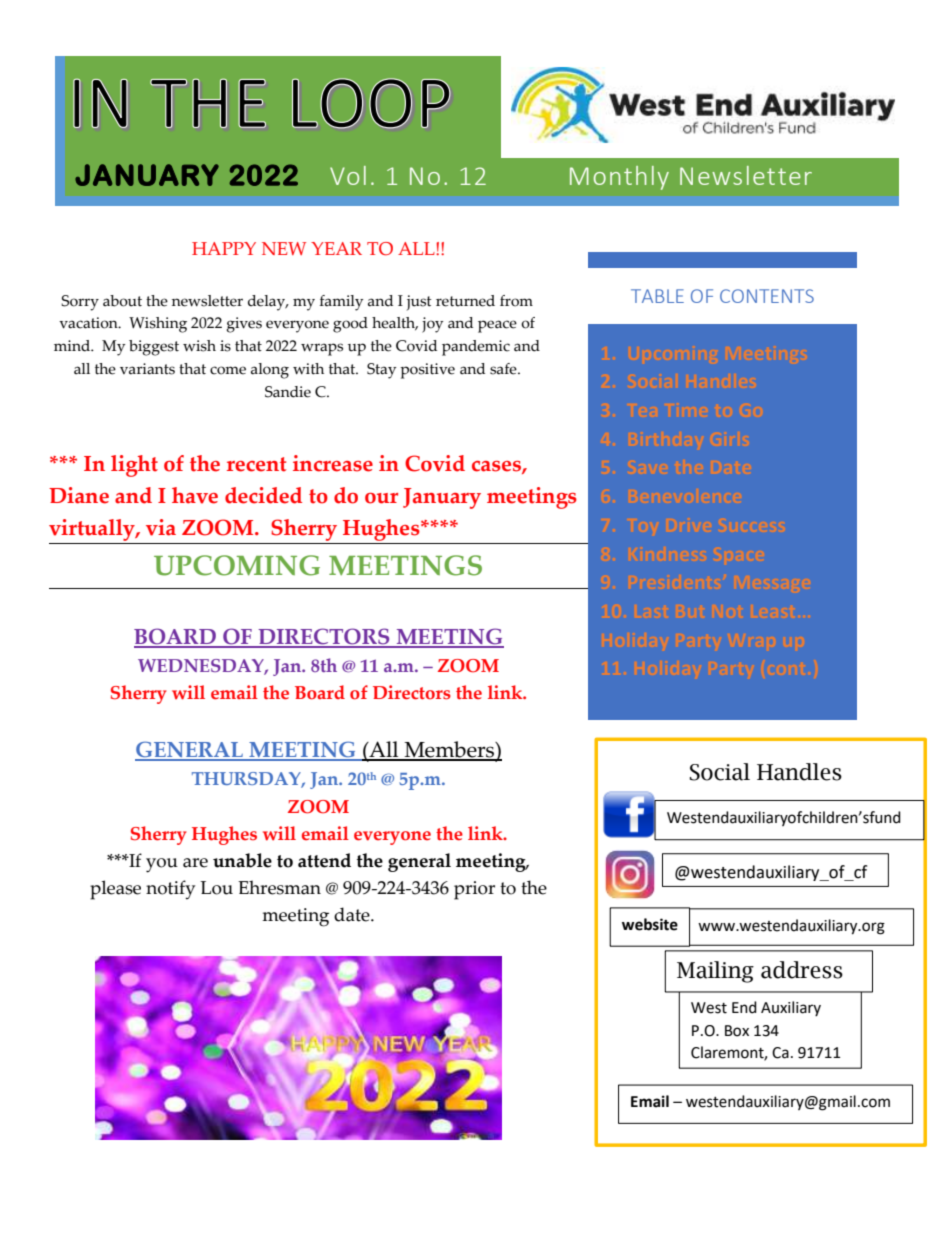 Image resolution: width=952 pixels, height=1233 pixels. Describe the element at coordinates (147, 369) in the screenshot. I see `variants` at that location.
